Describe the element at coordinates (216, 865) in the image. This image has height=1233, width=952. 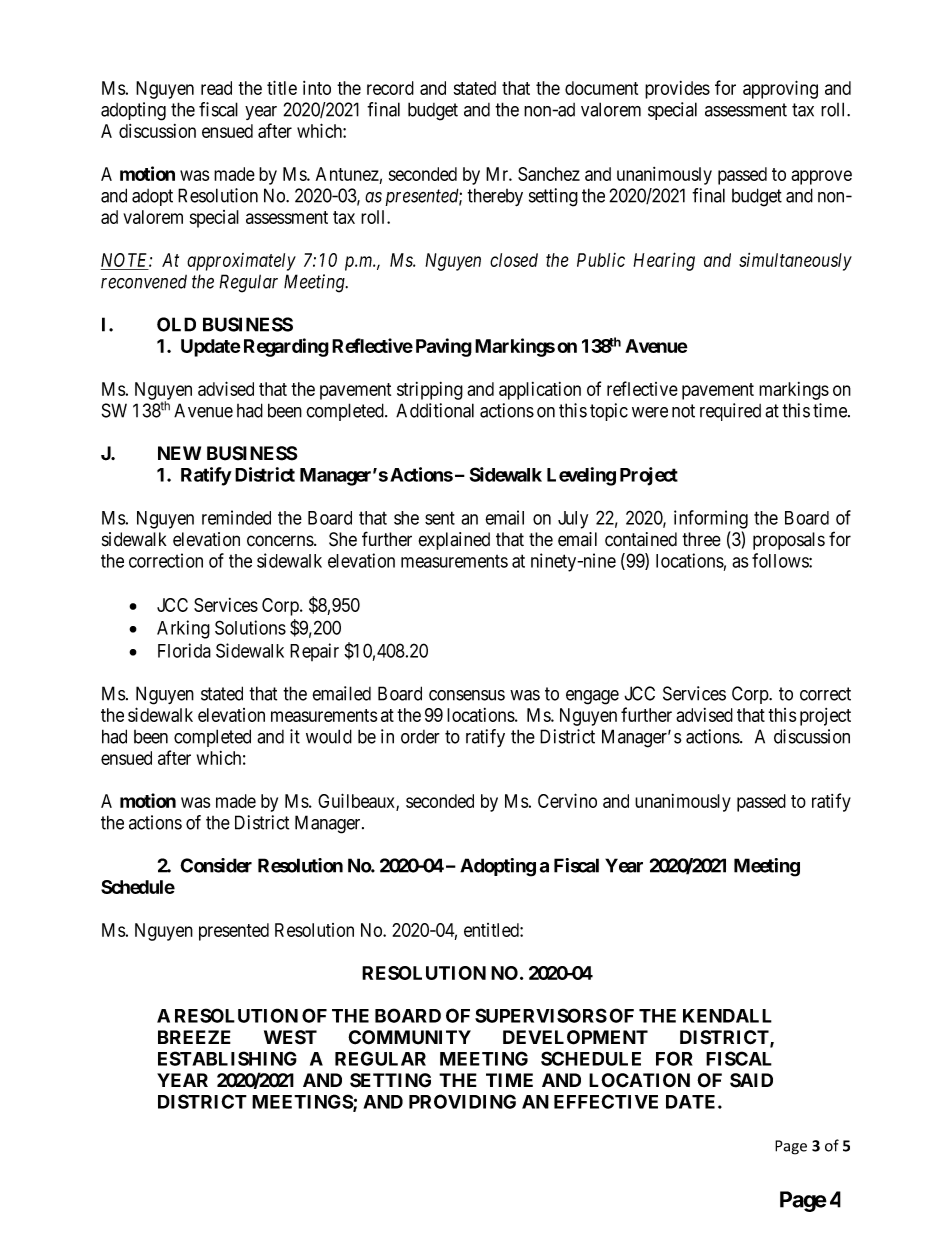
I see `Consider` at that location.
